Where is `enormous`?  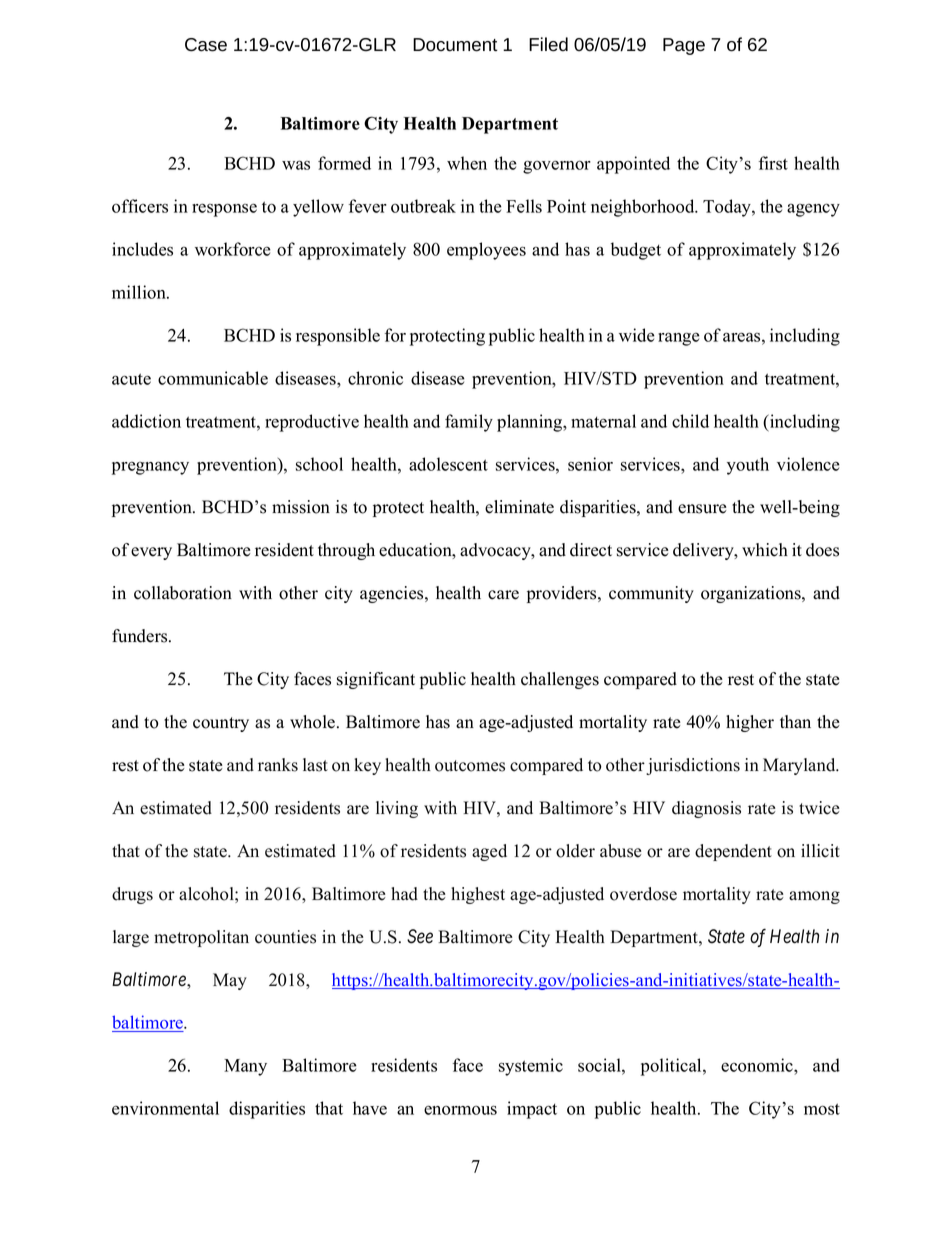
enormous is located at coordinates (460, 1110).
